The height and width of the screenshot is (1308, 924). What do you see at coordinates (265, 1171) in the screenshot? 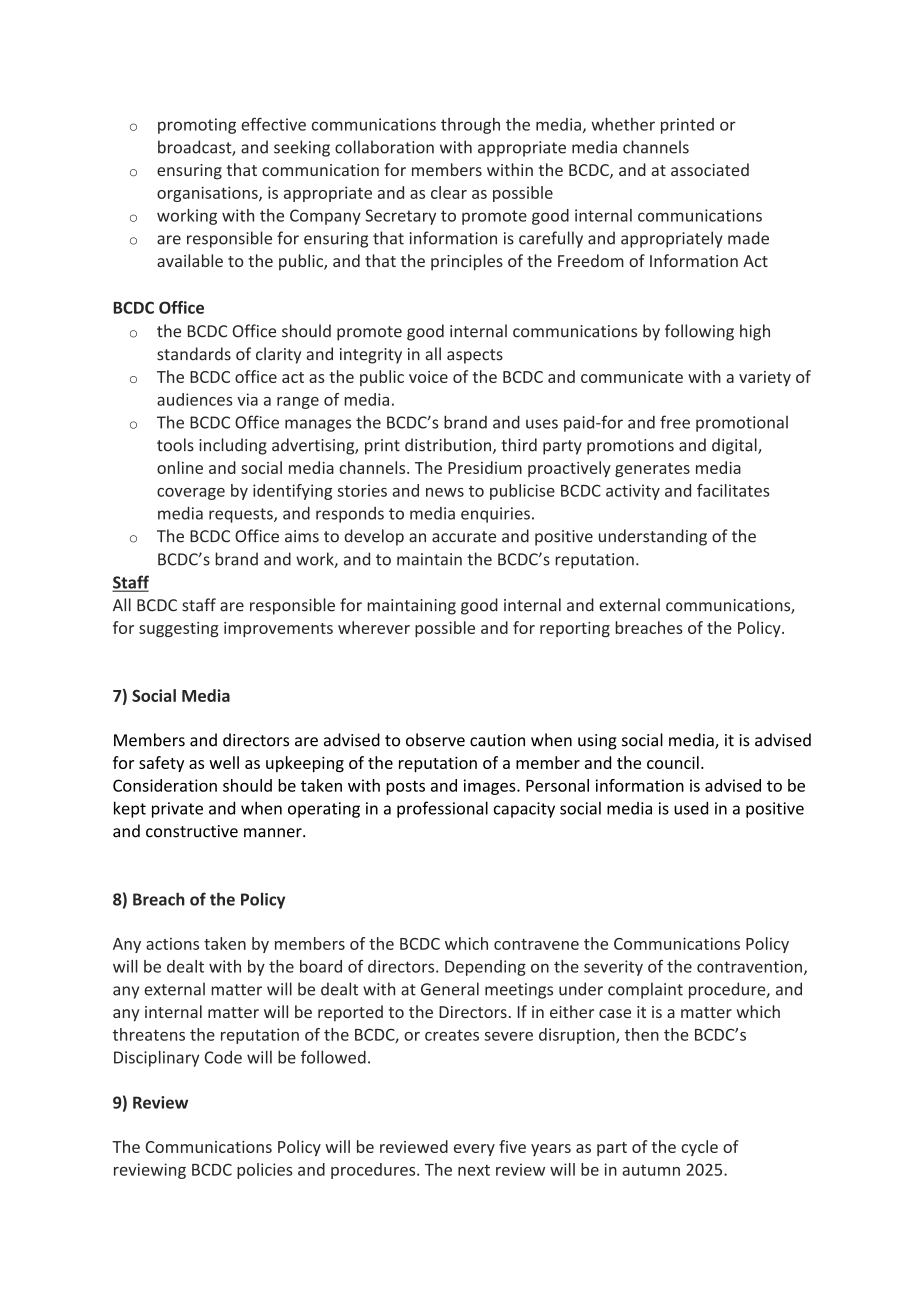
I see `policies` at bounding box center [265, 1171].
